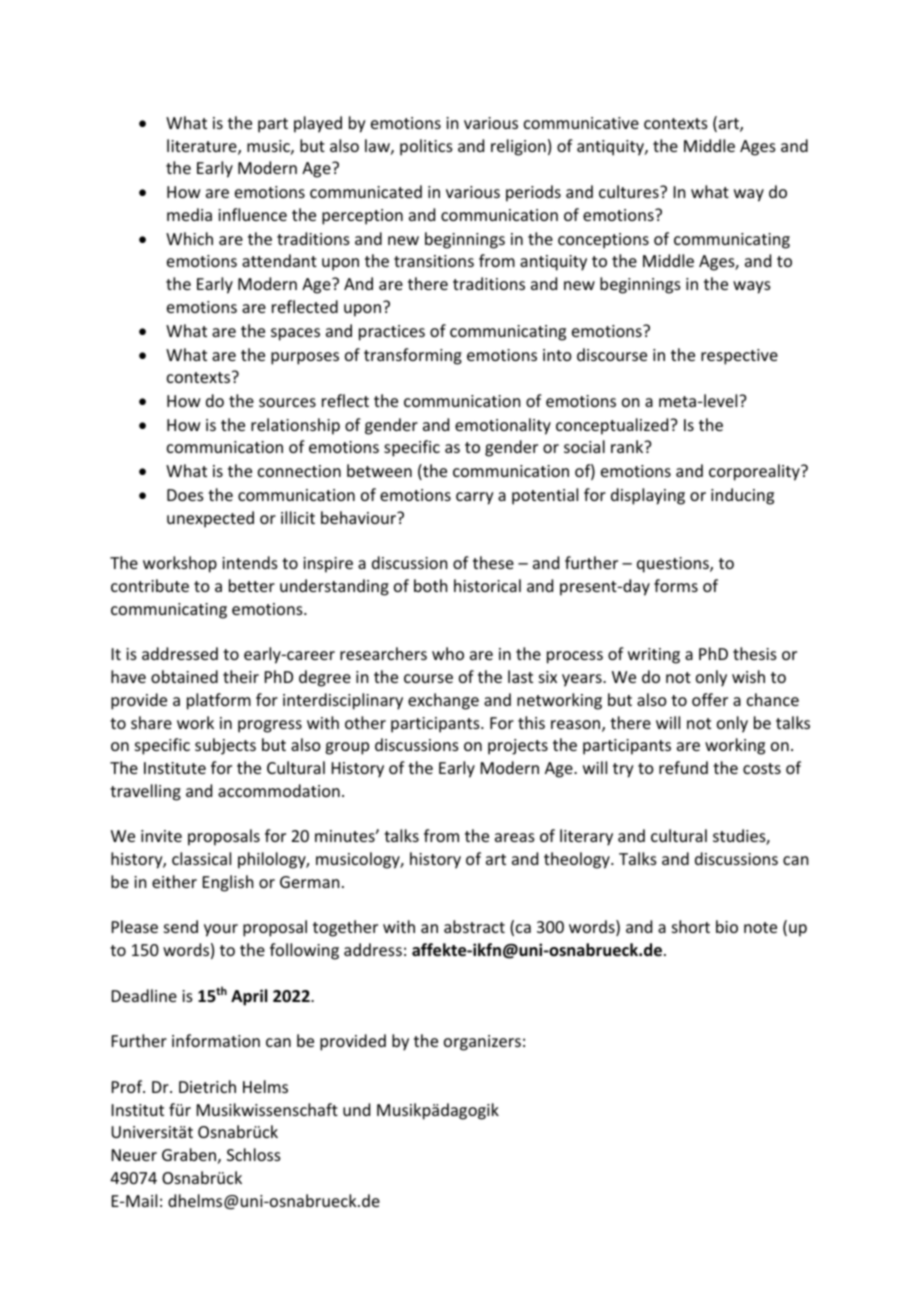 Image resolution: width=924 pixels, height=1308 pixels. What do you see at coordinates (630, 191) in the screenshot?
I see `cultures` at bounding box center [630, 191].
